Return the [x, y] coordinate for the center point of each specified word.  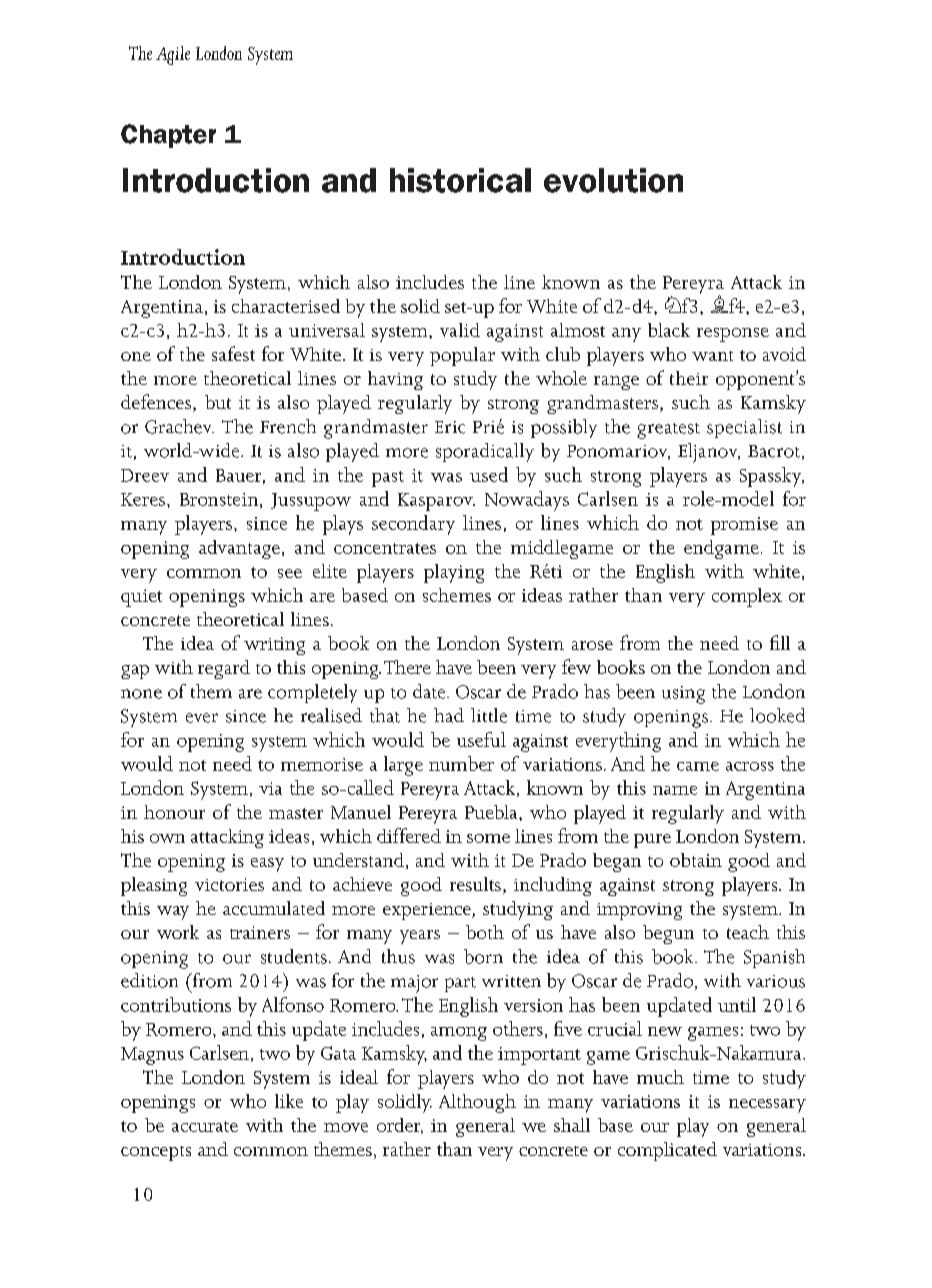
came [698, 766]
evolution [613, 180]
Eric [450, 427]
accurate [205, 1126]
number [461, 763]
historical [460, 180]
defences [156, 401]
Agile [173, 55]
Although [477, 1103]
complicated [667, 1151]
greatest [668, 431]
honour [174, 812]
